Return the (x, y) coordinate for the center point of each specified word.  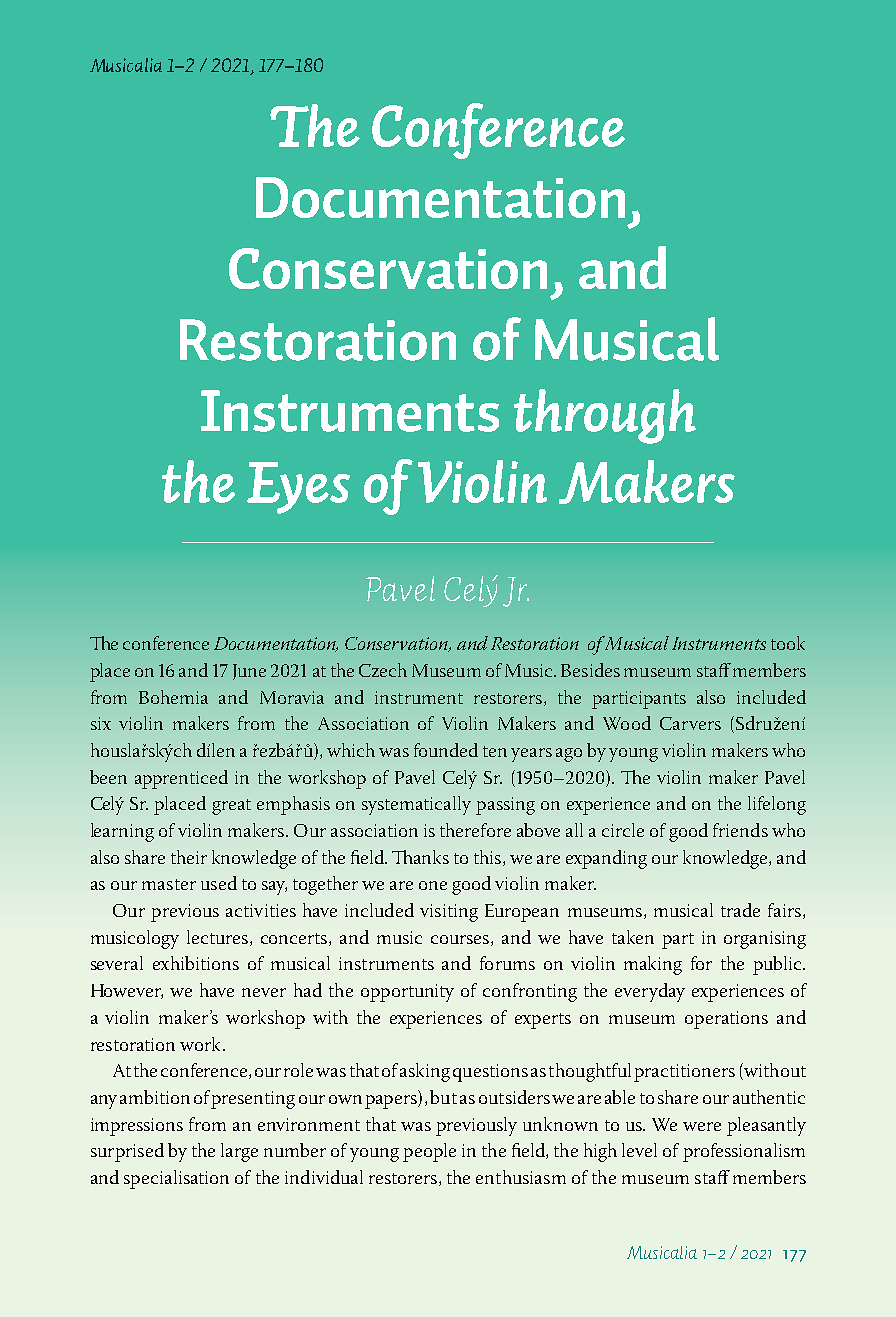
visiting (449, 913)
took (788, 643)
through (605, 416)
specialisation (176, 1179)
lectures (219, 938)
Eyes (298, 488)
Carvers (690, 723)
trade (740, 910)
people (429, 1152)
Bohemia (173, 697)
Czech (383, 670)
